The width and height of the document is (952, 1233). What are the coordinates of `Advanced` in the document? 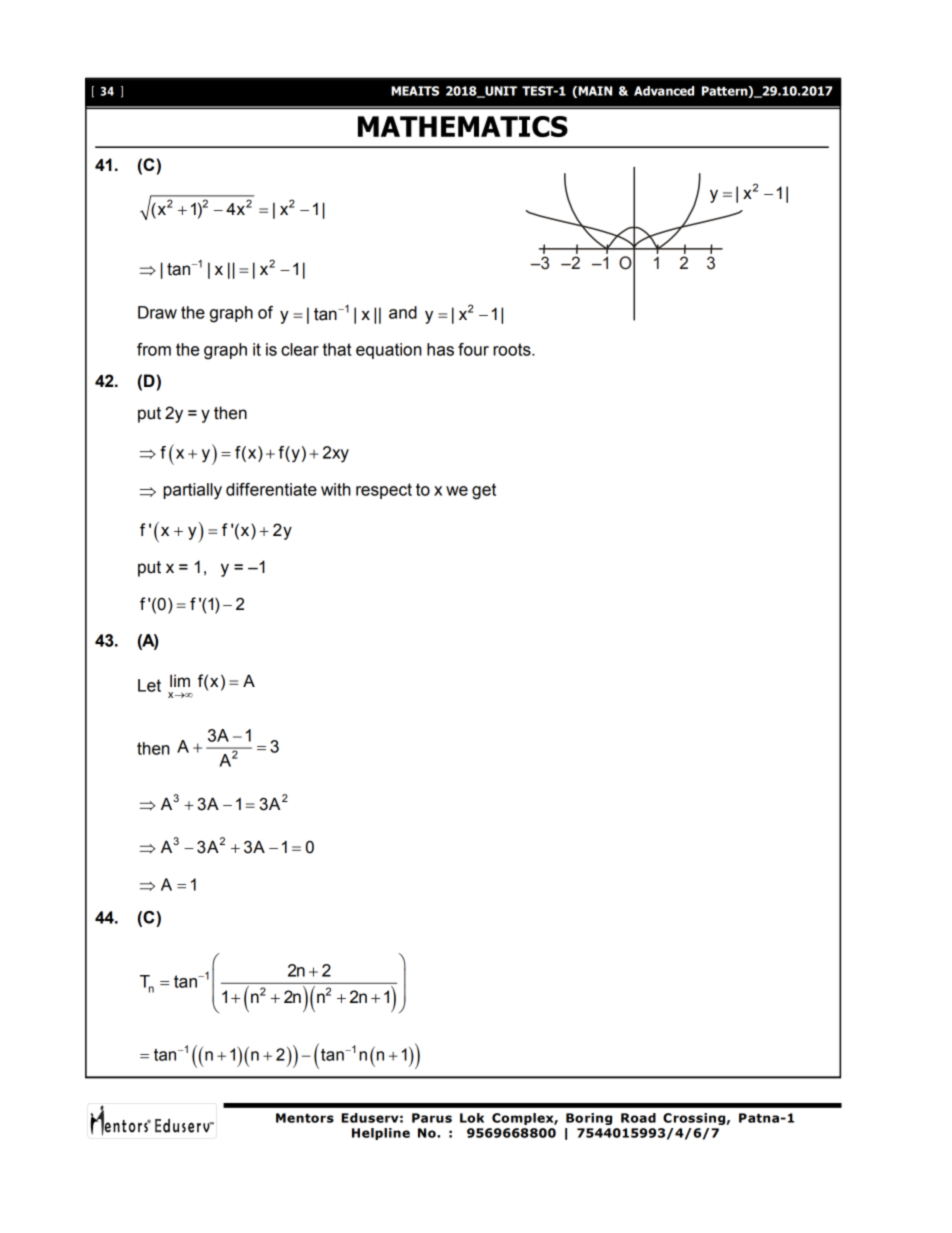 It's located at (664, 91).
